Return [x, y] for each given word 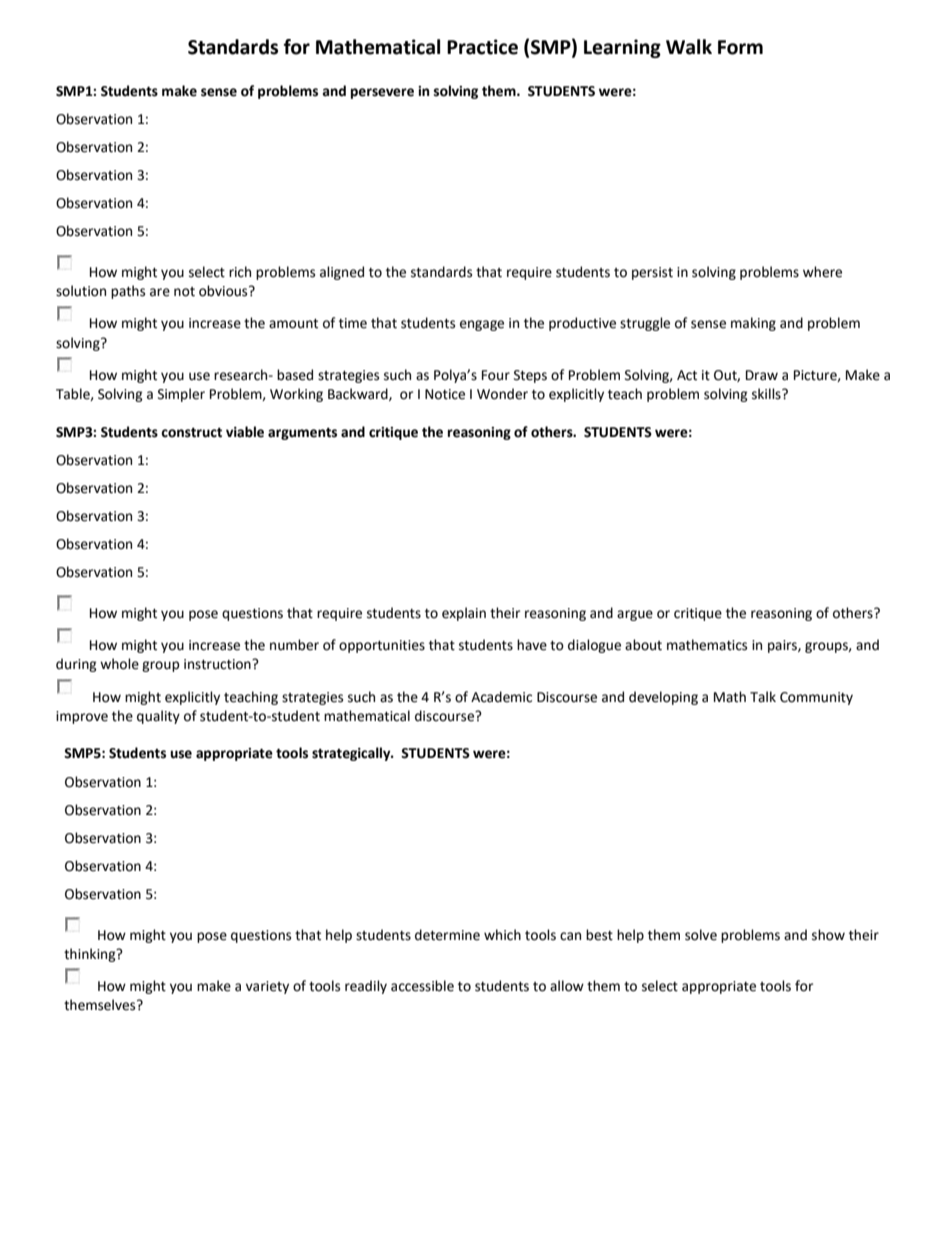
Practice [482, 47]
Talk [763, 697]
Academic [501, 697]
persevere [382, 93]
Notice [445, 394]
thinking [91, 955]
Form [740, 47]
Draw [762, 375]
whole [119, 664]
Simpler [181, 395]
